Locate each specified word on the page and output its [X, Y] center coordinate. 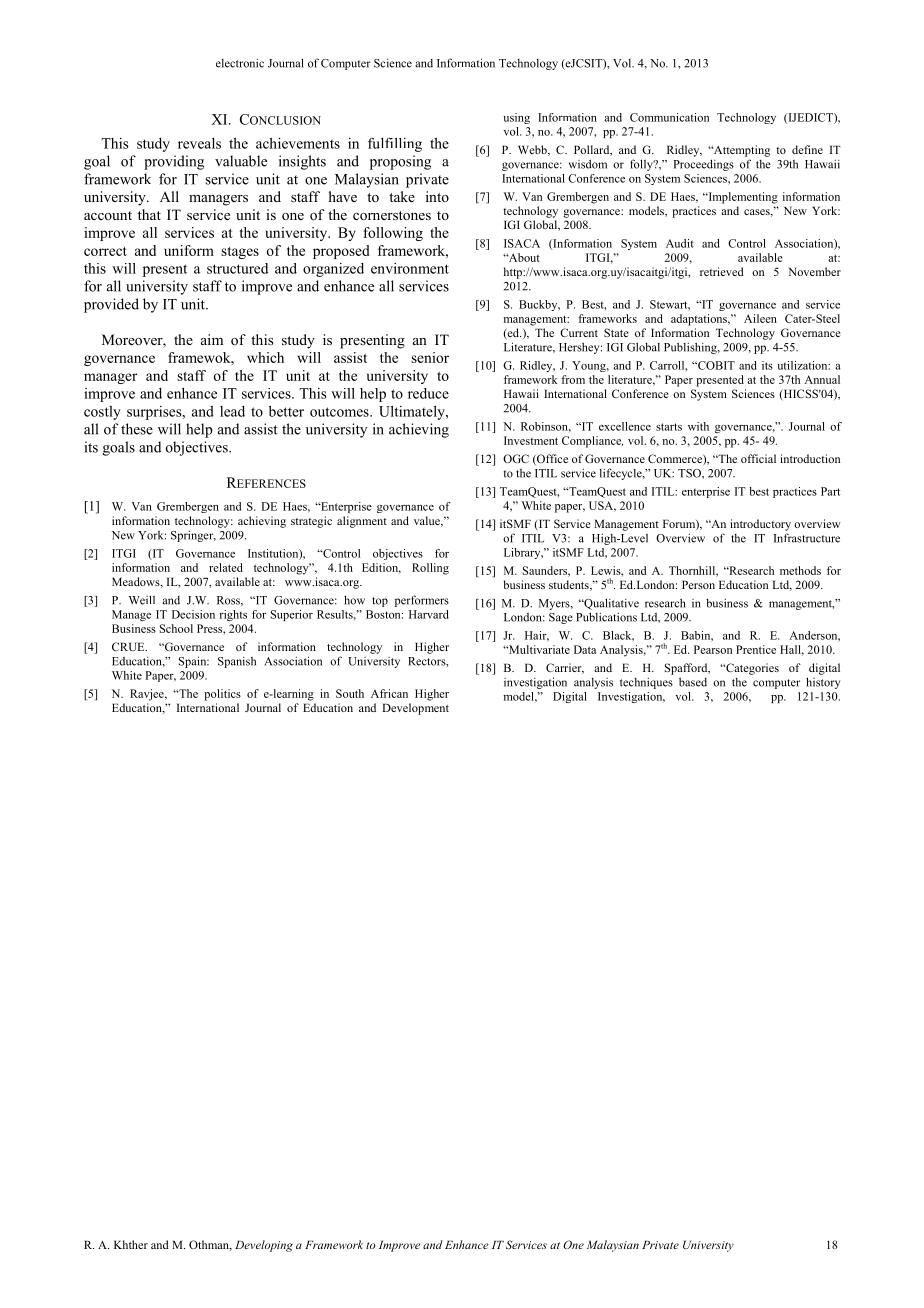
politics [222, 695]
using [517, 118]
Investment [531, 440]
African [389, 693]
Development [415, 709]
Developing [264, 1246]
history [823, 683]
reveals [199, 143]
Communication [669, 117]
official [758, 458]
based [693, 682]
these [137, 429]
